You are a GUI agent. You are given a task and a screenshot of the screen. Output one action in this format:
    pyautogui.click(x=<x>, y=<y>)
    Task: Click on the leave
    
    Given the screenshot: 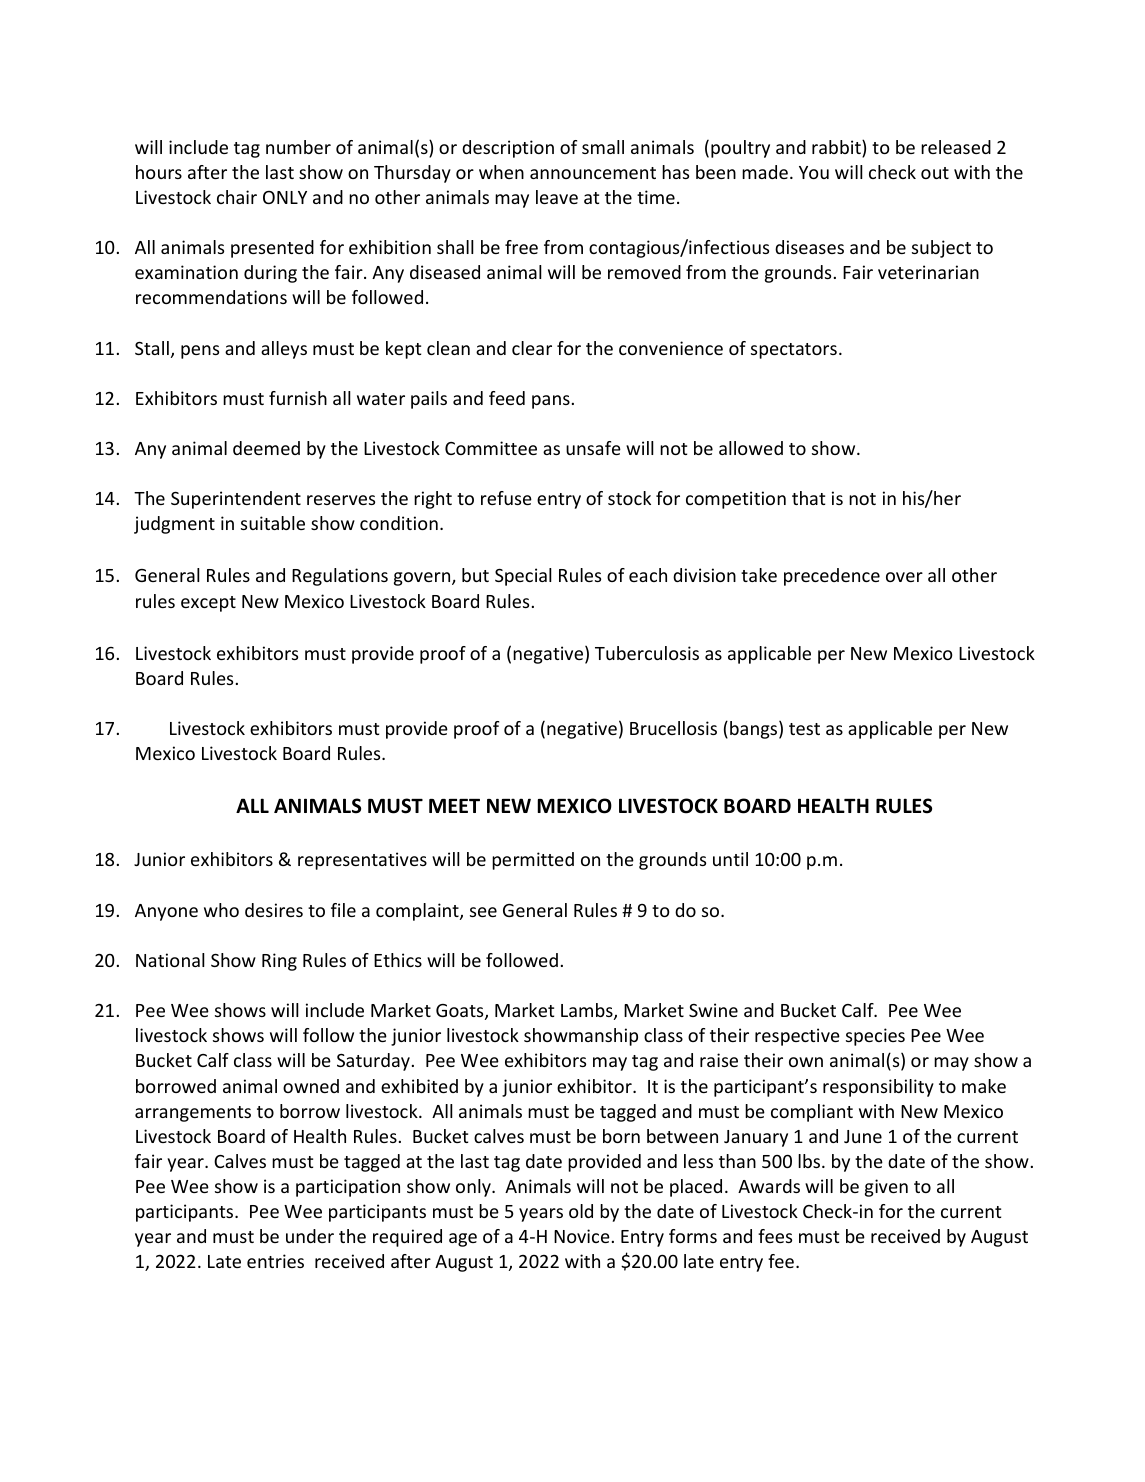 What is the action you would take?
    pyautogui.click(x=557, y=197)
